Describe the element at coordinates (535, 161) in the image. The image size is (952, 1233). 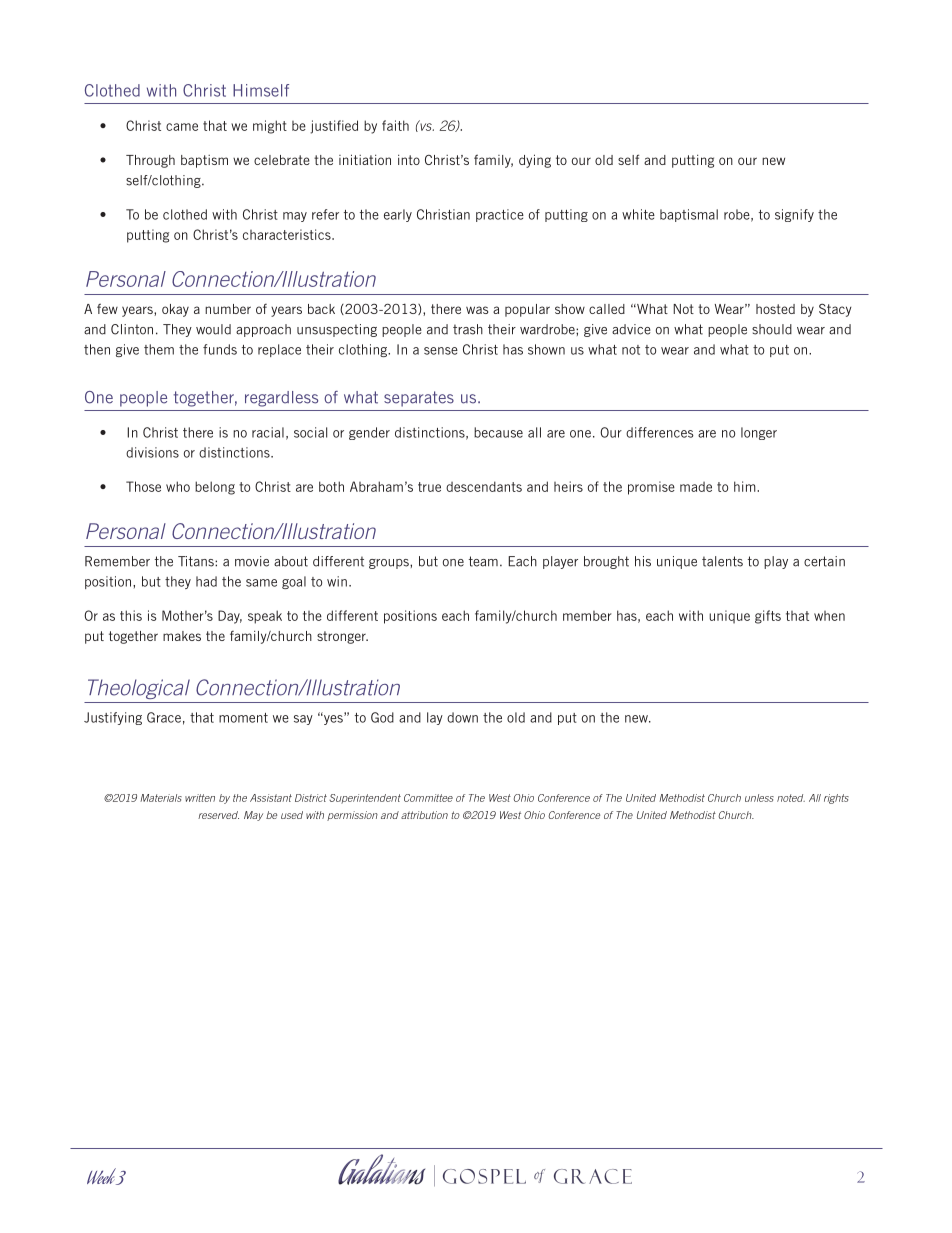
I see `dying` at that location.
